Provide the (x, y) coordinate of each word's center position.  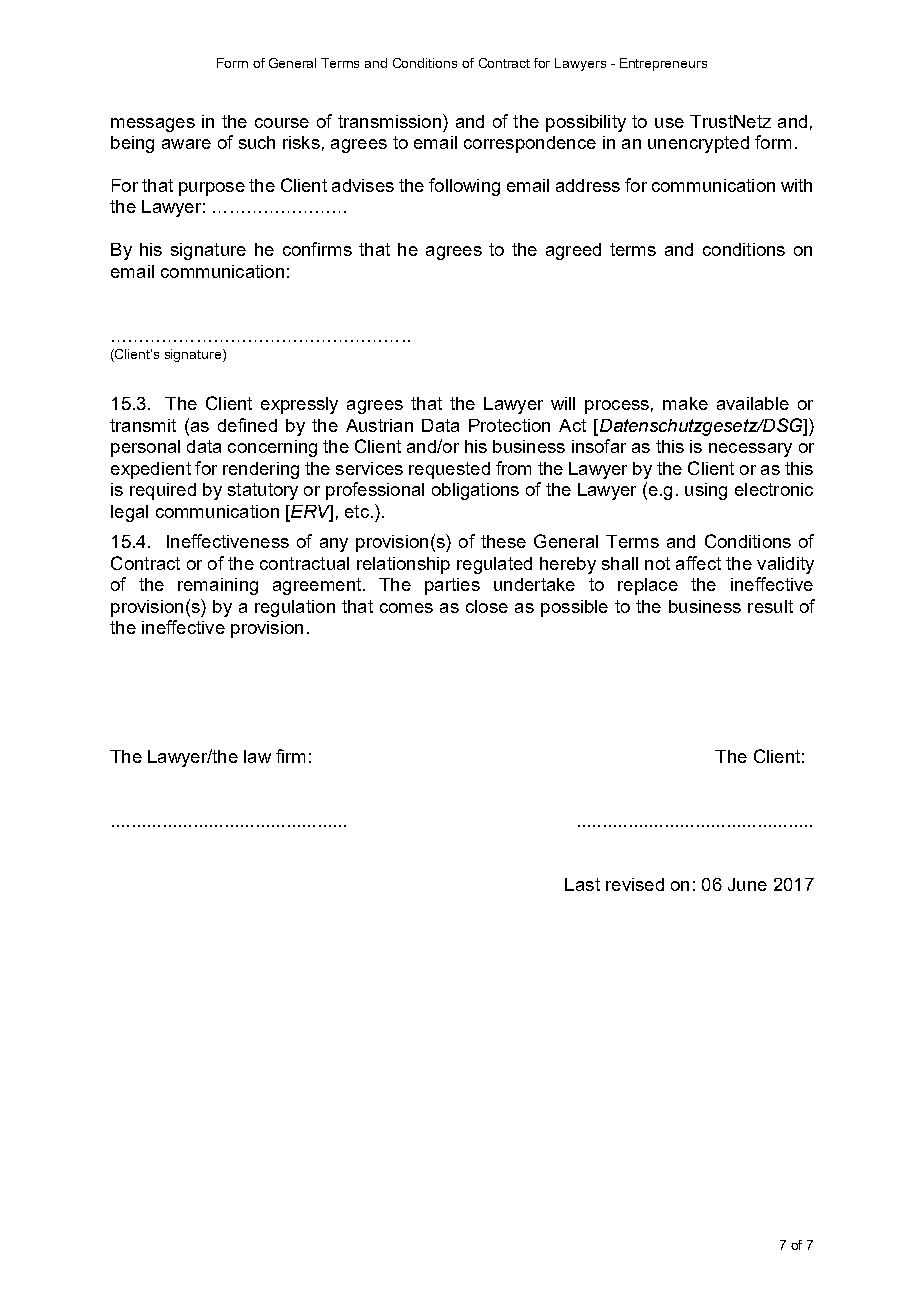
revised (635, 884)
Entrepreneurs (663, 64)
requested (449, 470)
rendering (261, 470)
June (747, 884)
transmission (389, 121)
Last (582, 884)
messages (153, 125)
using (706, 491)
